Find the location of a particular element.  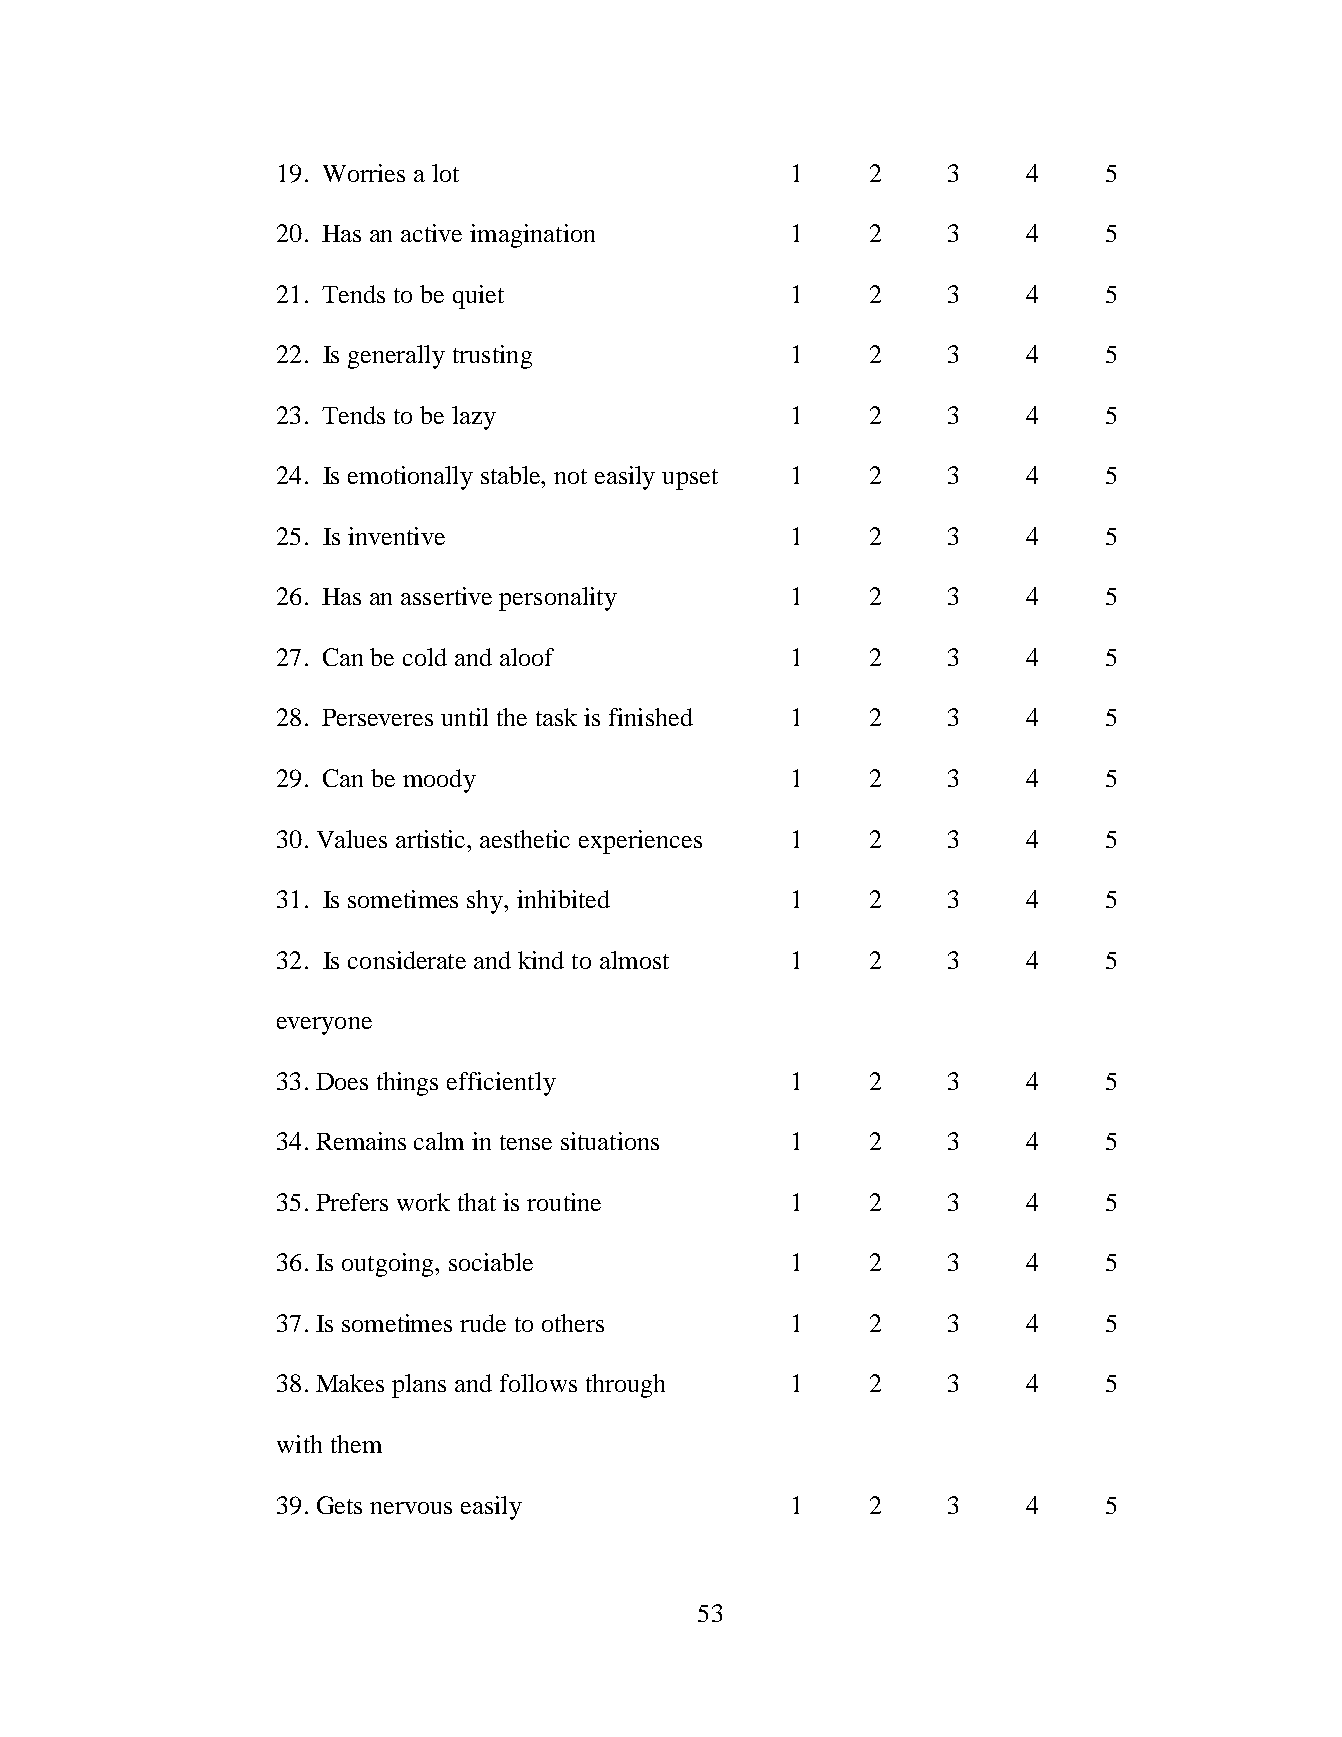

tense is located at coordinates (526, 1142).
